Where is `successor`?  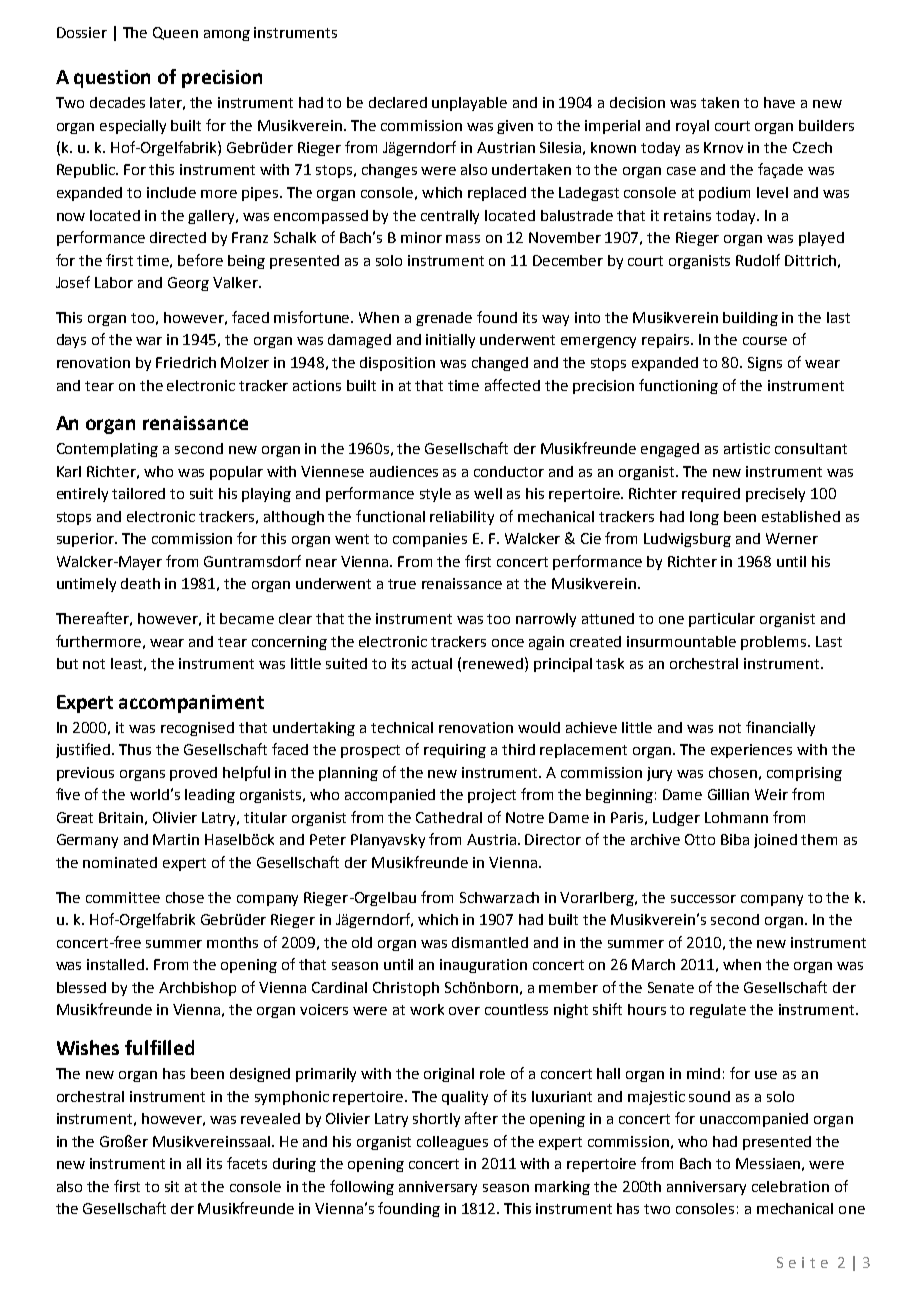 successor is located at coordinates (703, 899).
